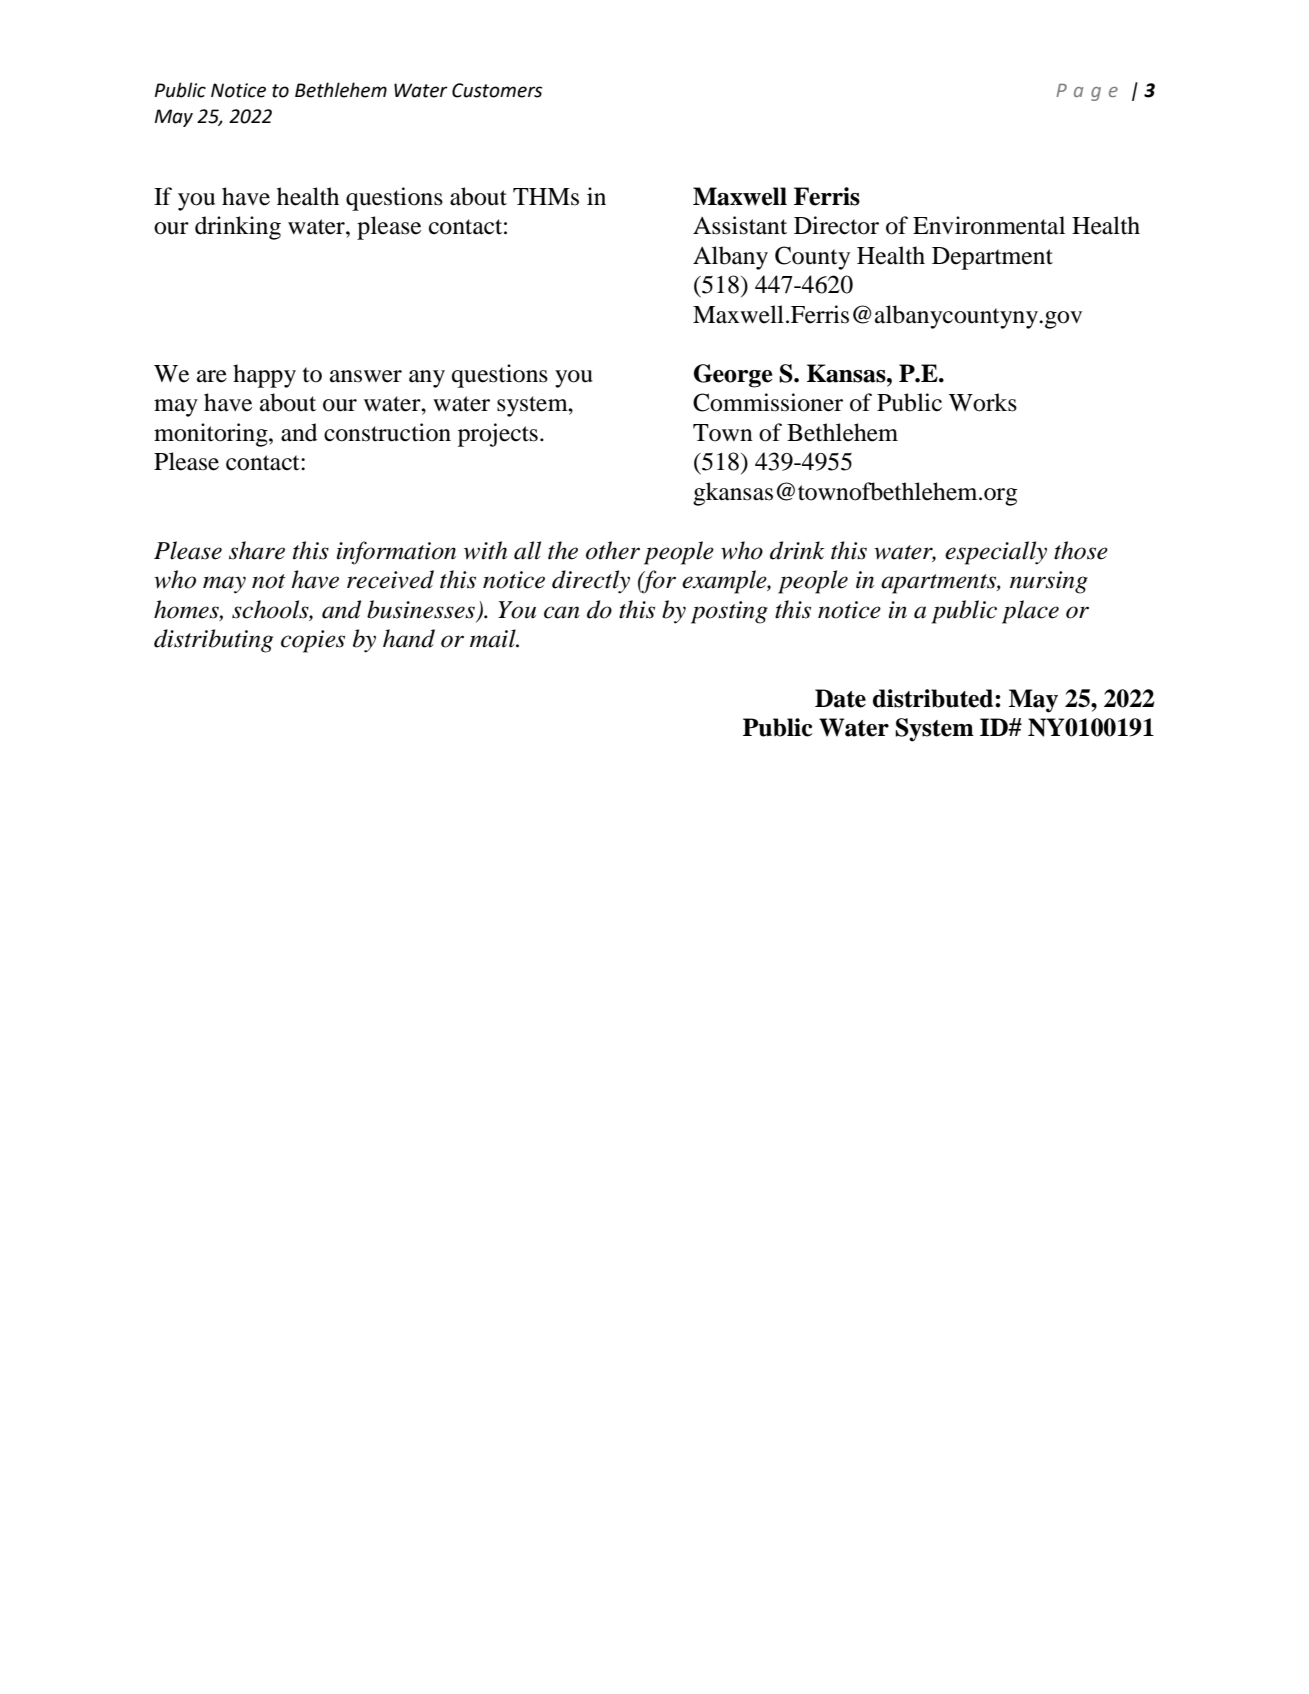 The width and height of the screenshot is (1309, 1694). I want to click on place, so click(1030, 612).
